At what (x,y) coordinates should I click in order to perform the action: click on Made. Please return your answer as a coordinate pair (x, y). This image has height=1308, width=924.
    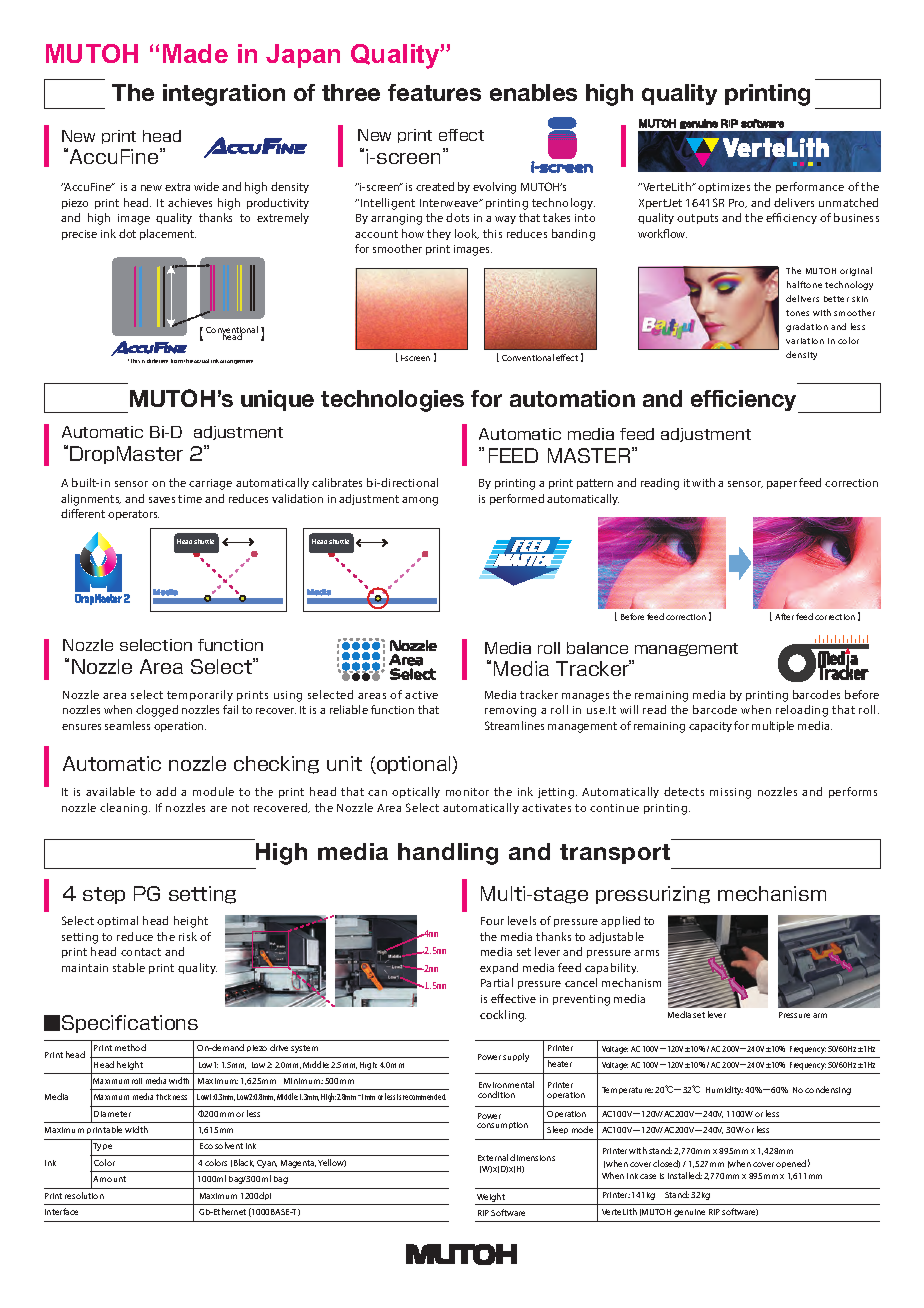
    Looking at the image, I should click on (195, 53).
